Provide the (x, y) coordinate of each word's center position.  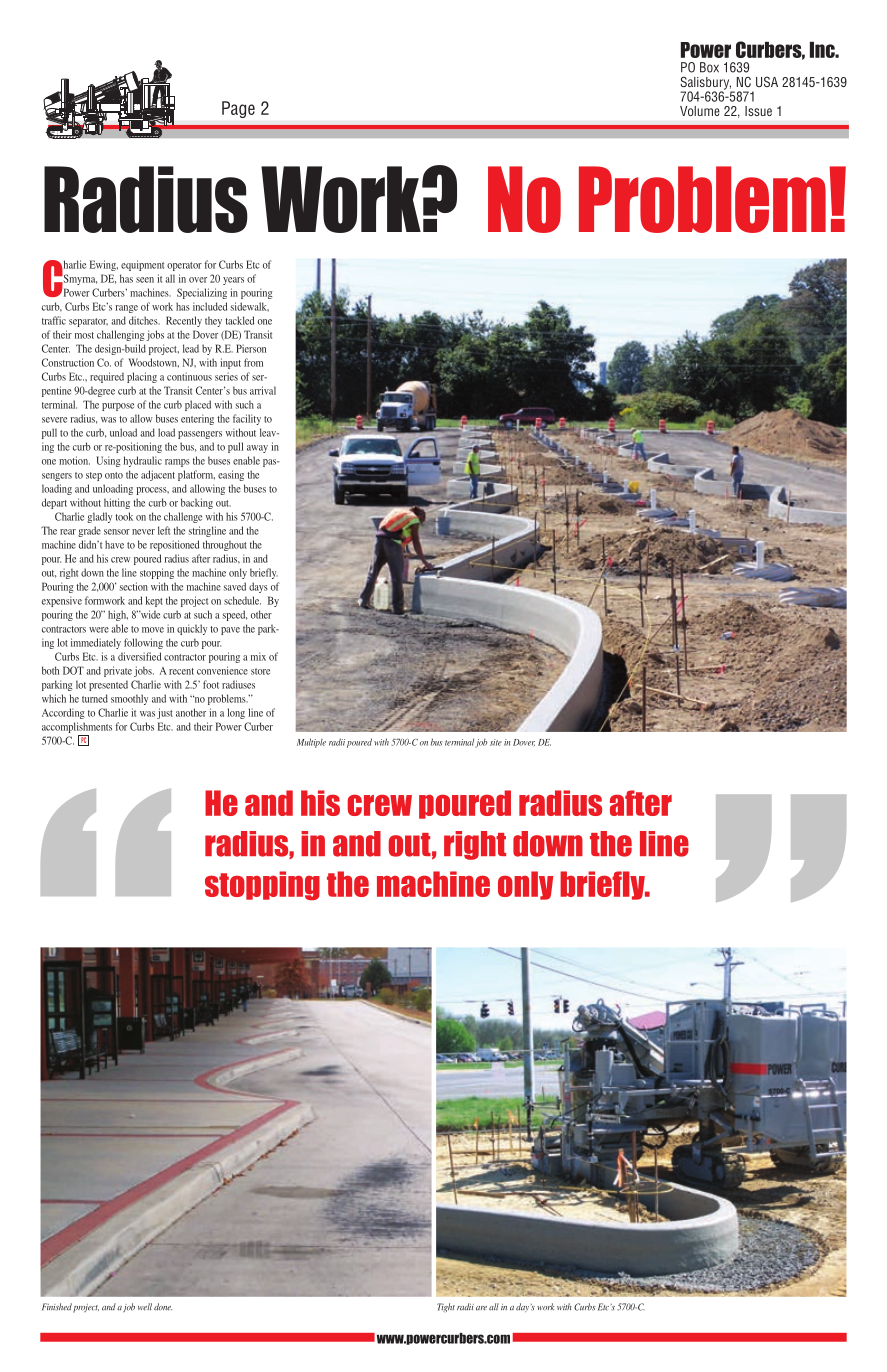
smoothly (129, 699)
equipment (142, 265)
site (496, 742)
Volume (700, 111)
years (233, 281)
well (145, 1307)
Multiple (311, 743)
